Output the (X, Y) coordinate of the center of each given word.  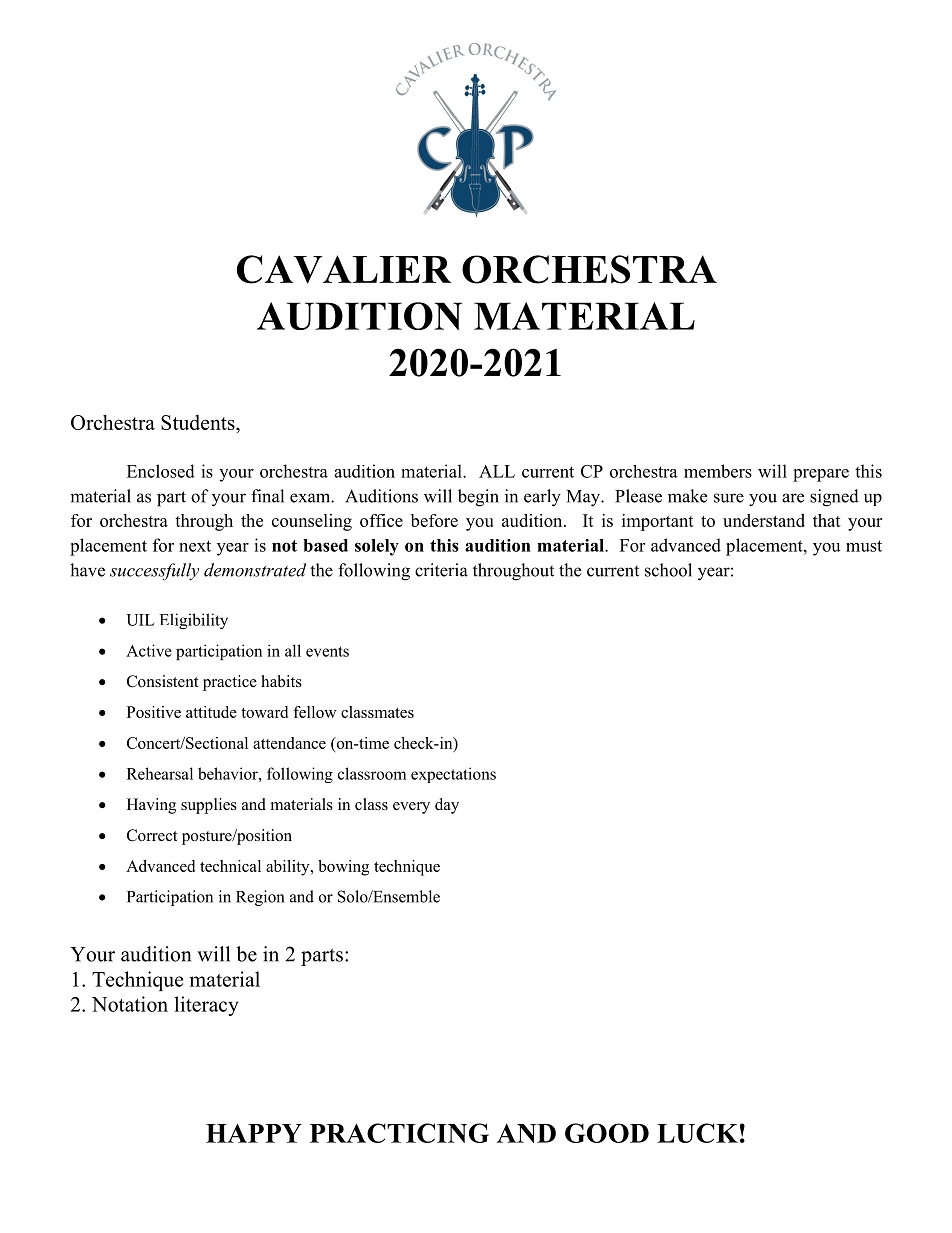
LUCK (697, 1133)
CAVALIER (344, 269)
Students (199, 422)
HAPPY (254, 1133)
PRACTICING (399, 1133)
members (718, 471)
